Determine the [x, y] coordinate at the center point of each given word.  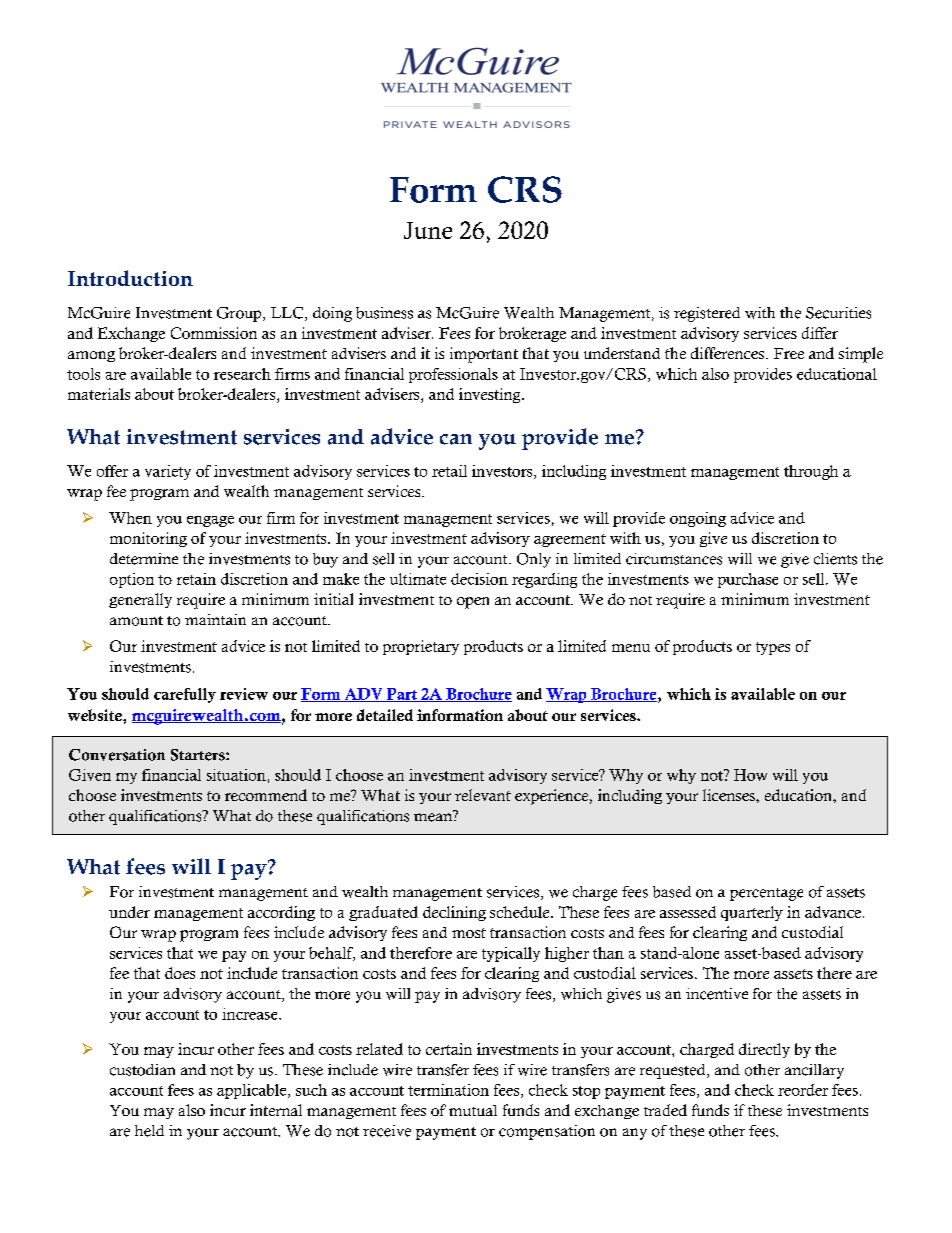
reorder [803, 1090]
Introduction [130, 278]
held [149, 1131]
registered [707, 314]
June [428, 230]
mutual [473, 1110]
